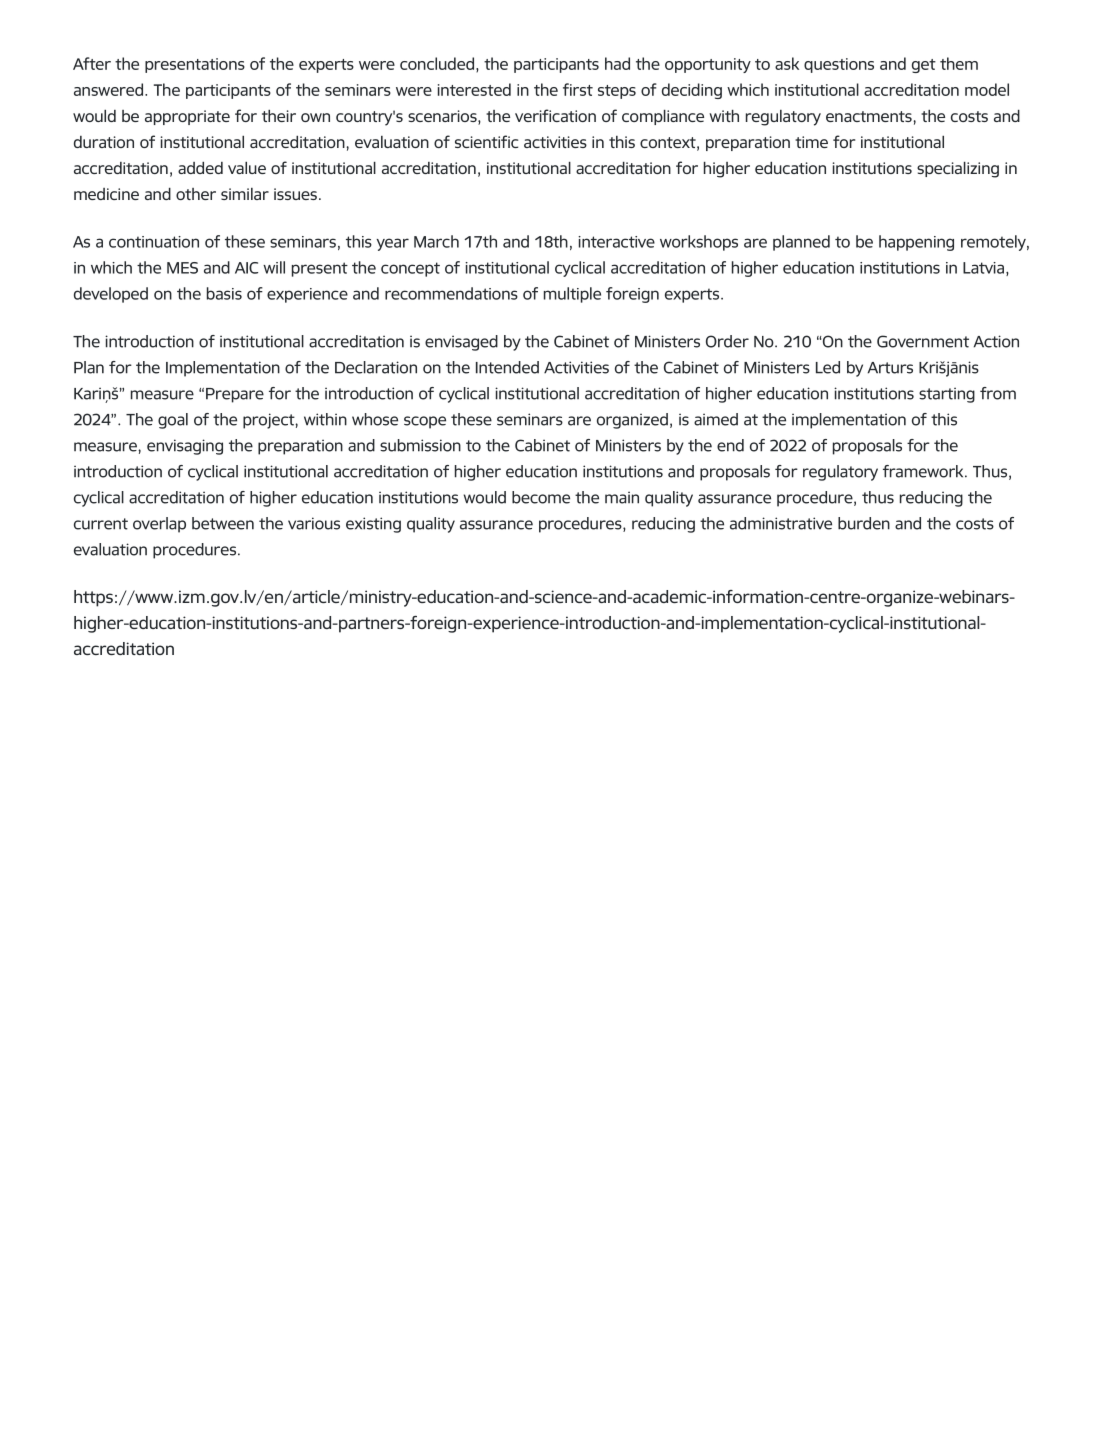 The height and width of the screenshot is (1430, 1105). I want to click on happening, so click(916, 243).
